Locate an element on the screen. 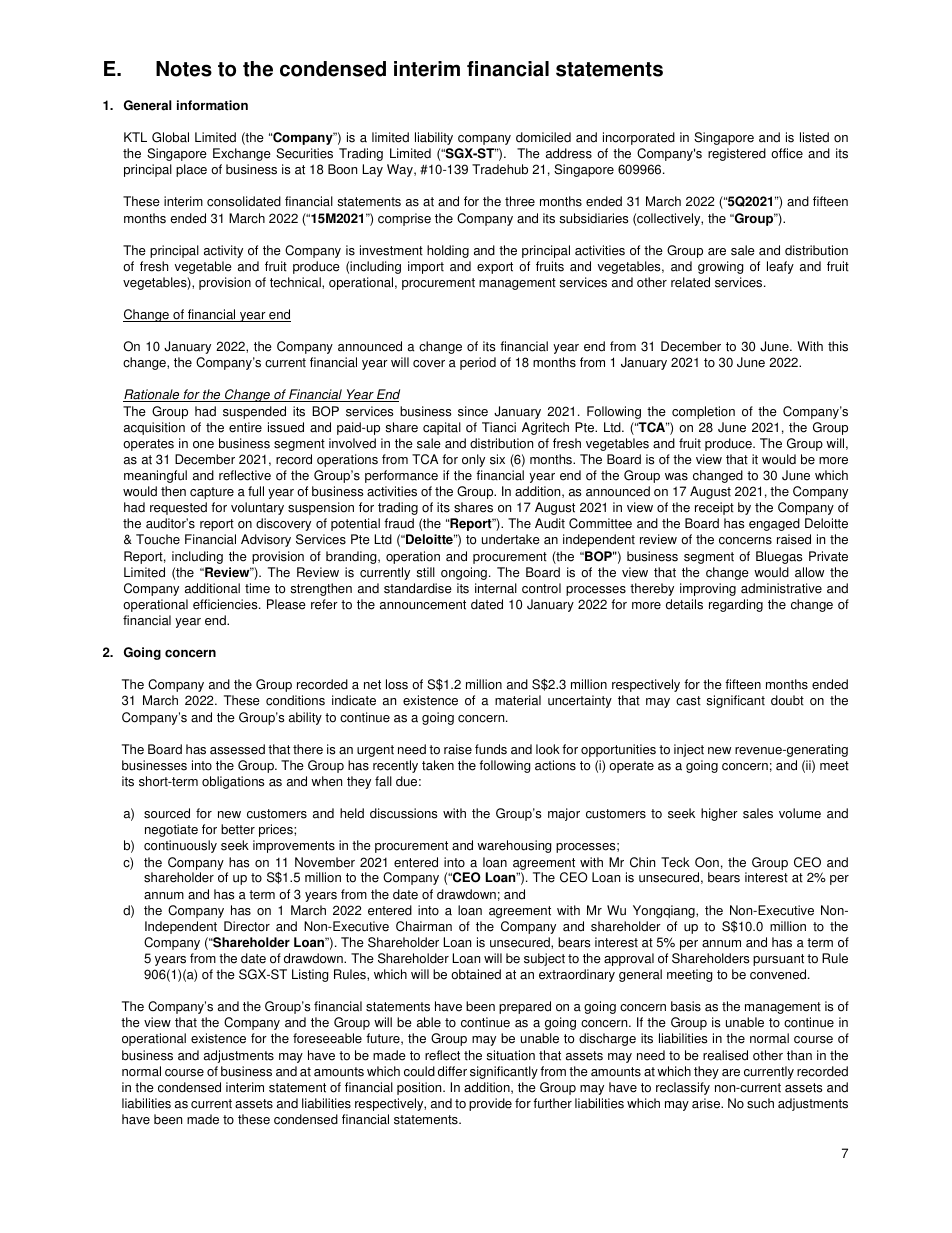 The height and width of the screenshot is (1233, 952). Listing is located at coordinates (310, 975).
